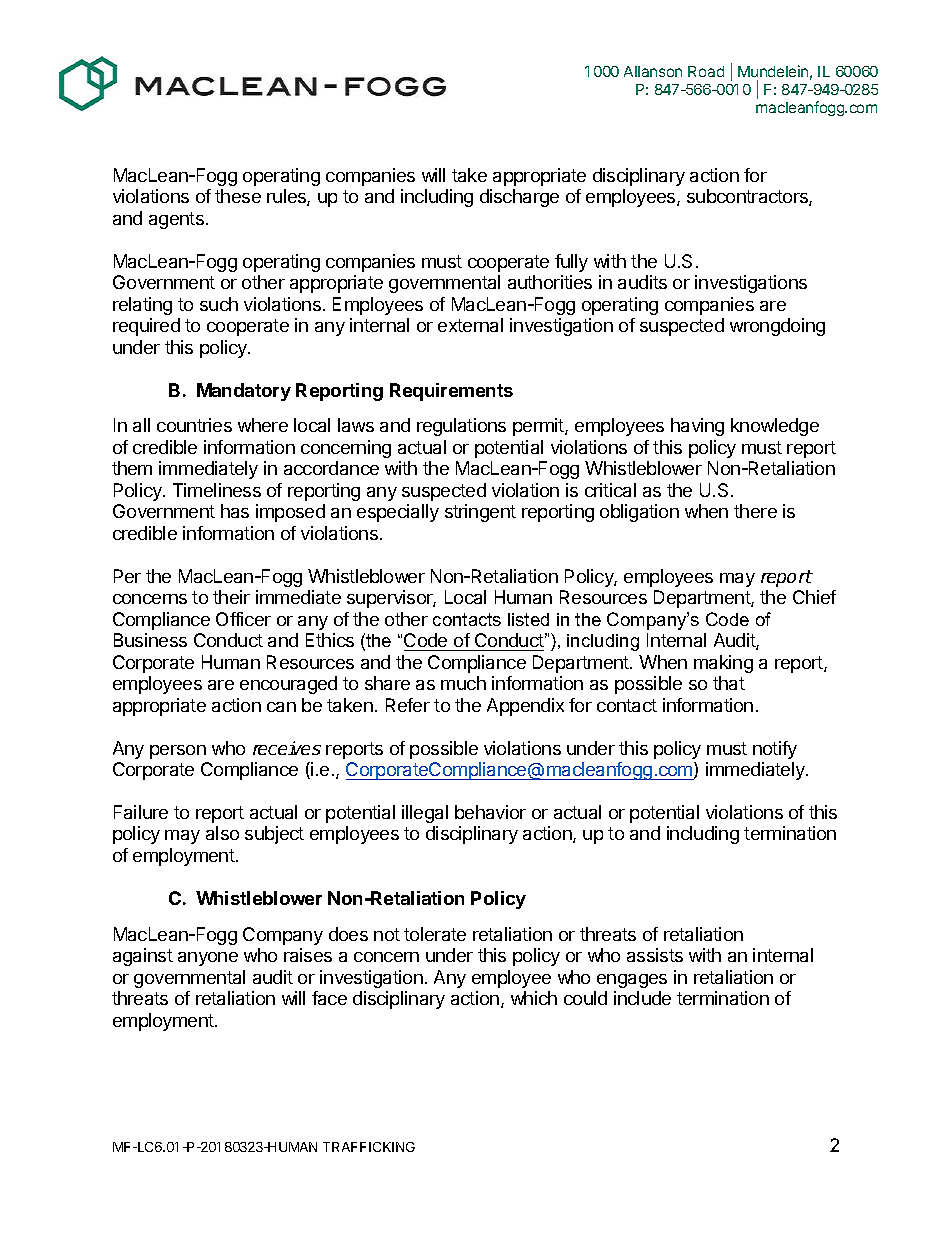 The width and height of the page is (952, 1233). What do you see at coordinates (490, 812) in the page?
I see `behavior` at bounding box center [490, 812].
